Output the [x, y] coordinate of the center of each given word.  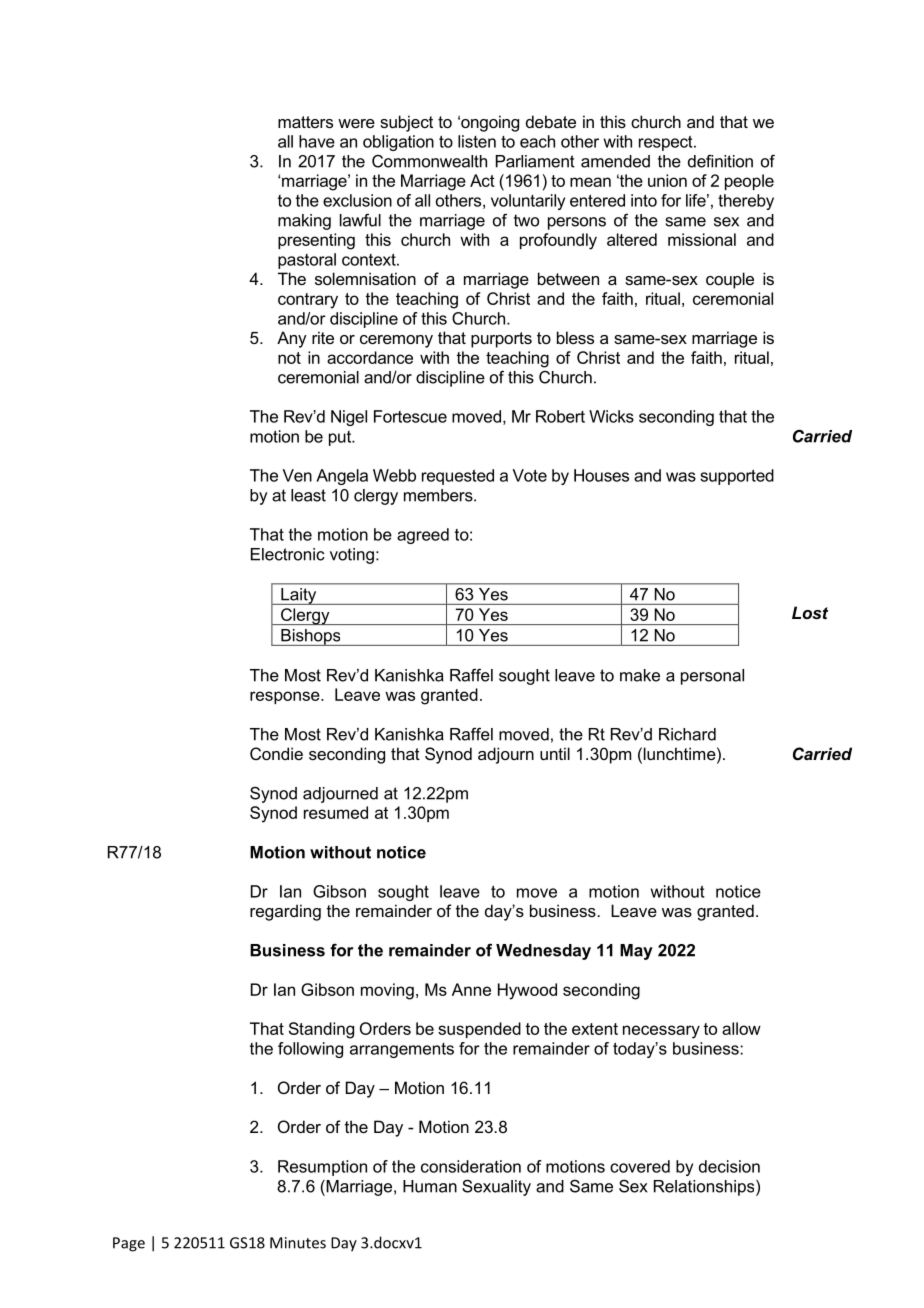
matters [305, 122]
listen [477, 141]
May [636, 952]
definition [720, 161]
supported [737, 477]
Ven [297, 475]
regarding [285, 912]
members [439, 495]
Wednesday [543, 952]
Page [129, 1244]
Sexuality [496, 1187]
